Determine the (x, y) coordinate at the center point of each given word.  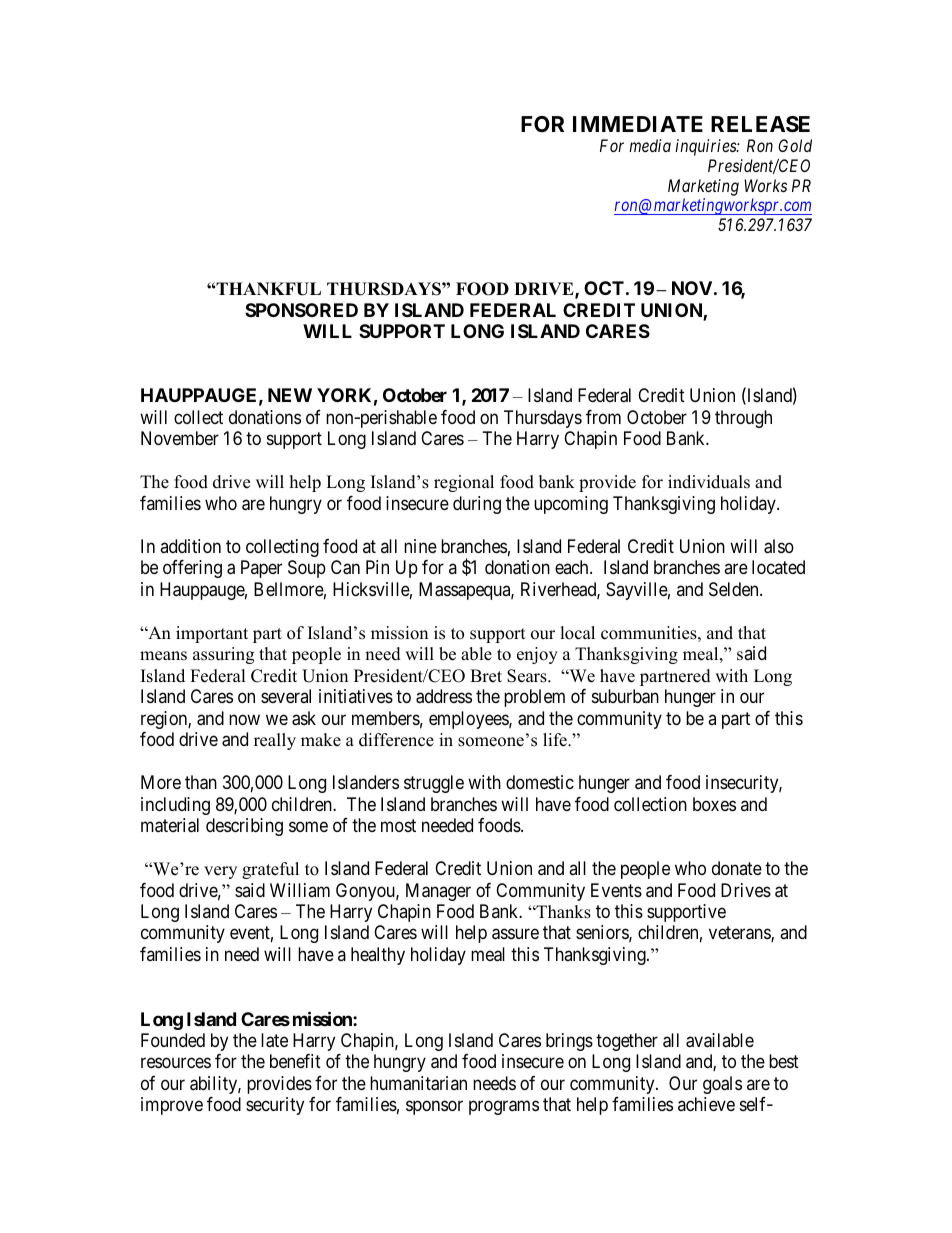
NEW (290, 395)
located (778, 567)
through (743, 419)
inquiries (706, 147)
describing (244, 827)
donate (737, 868)
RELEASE (760, 124)
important (212, 634)
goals (722, 1085)
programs (504, 1108)
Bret (486, 676)
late (274, 1040)
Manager (438, 892)
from (603, 417)
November (180, 438)
